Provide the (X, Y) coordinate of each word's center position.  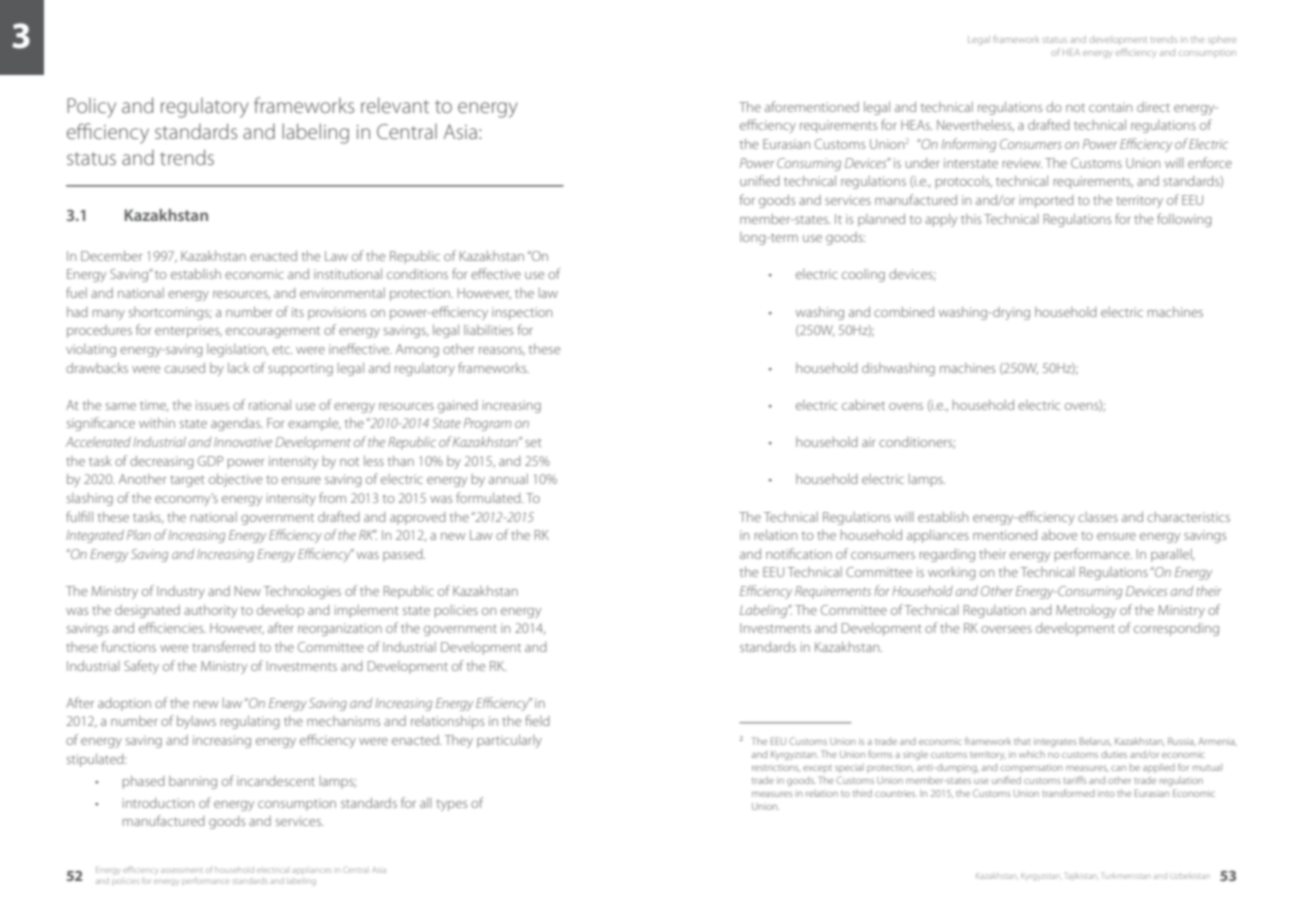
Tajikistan (1081, 877)
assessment (181, 870)
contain (1110, 107)
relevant (395, 105)
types (451, 805)
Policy (91, 108)
